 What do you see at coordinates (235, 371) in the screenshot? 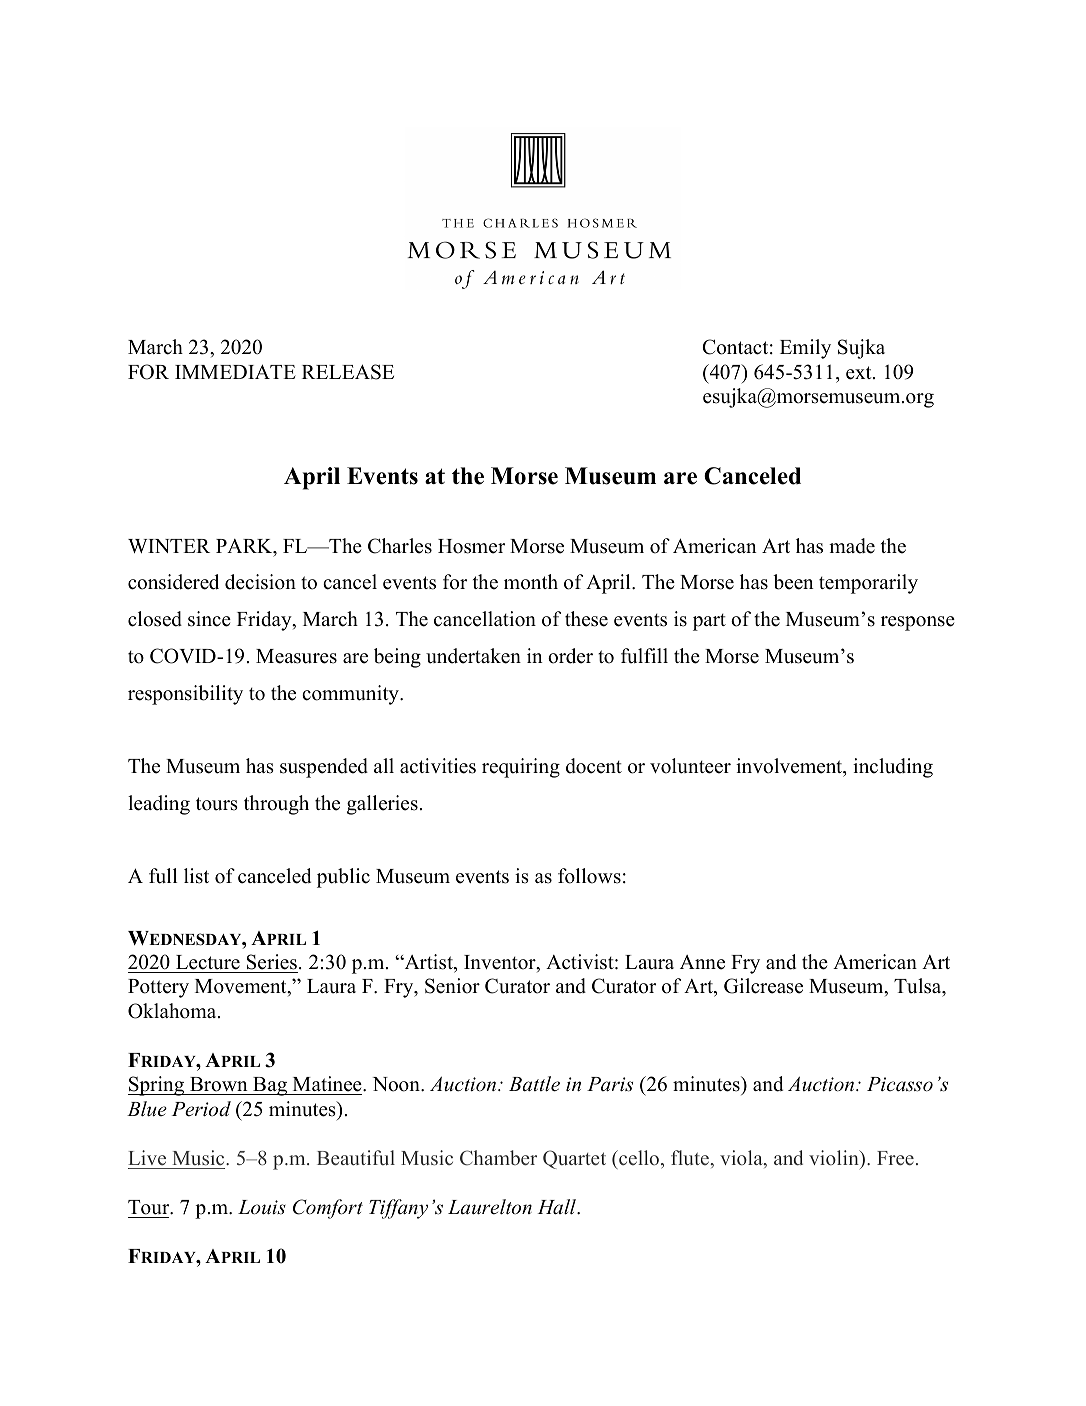
I see `IMMEDIATE` at bounding box center [235, 371].
